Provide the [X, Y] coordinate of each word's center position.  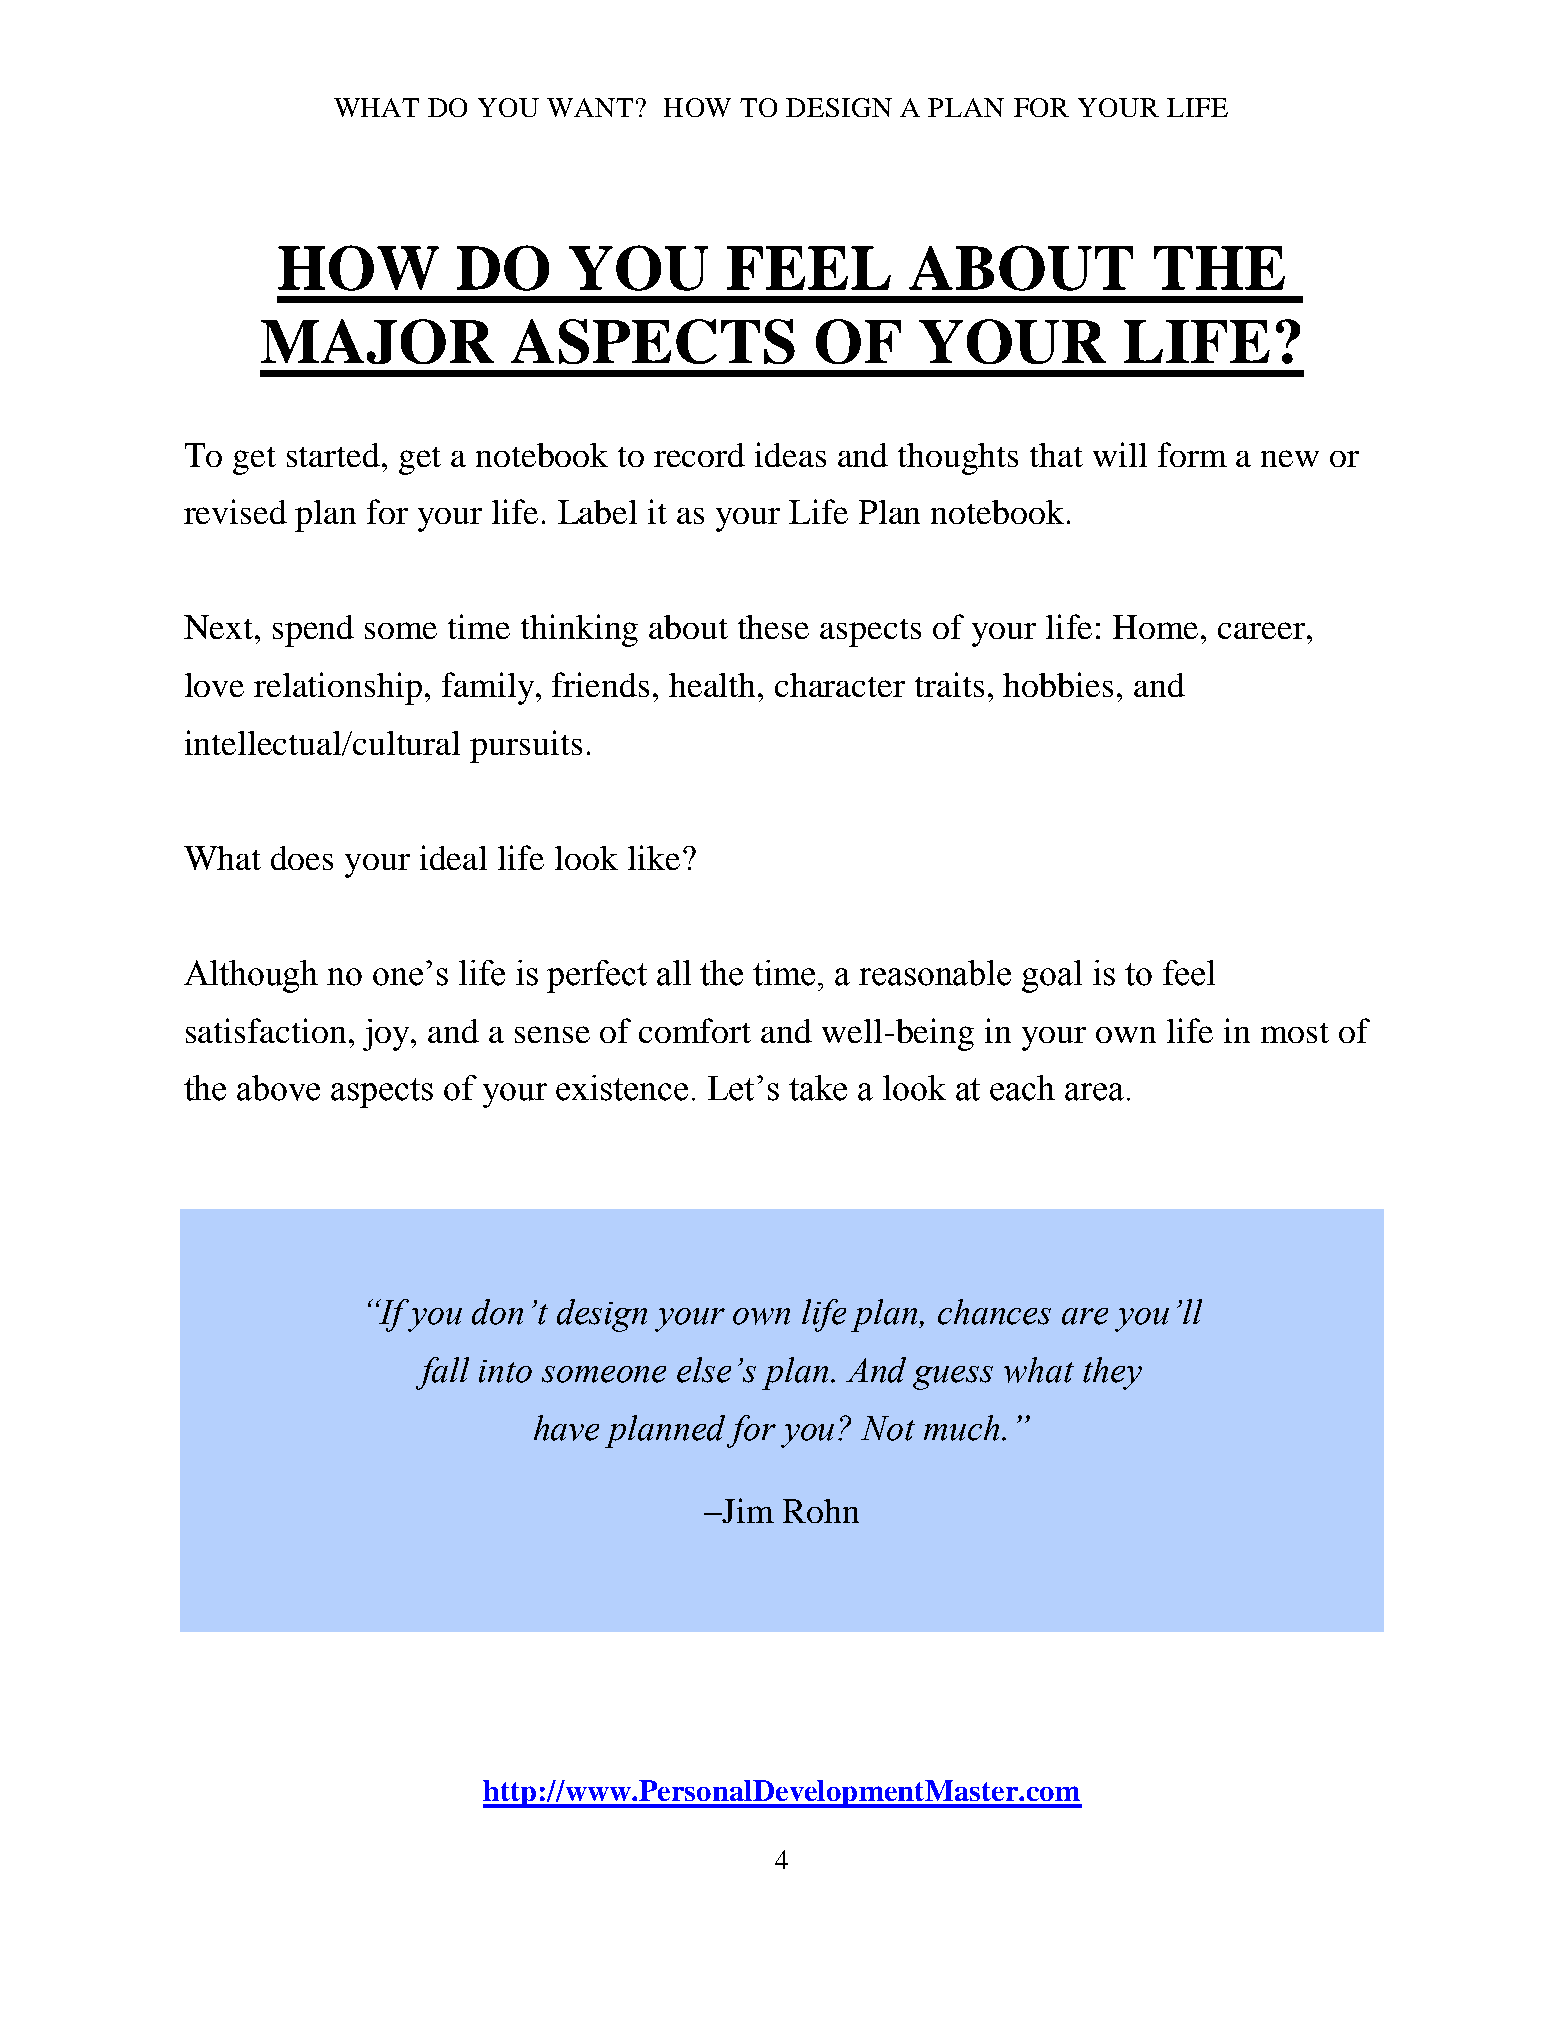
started [335, 455]
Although [251, 976]
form [1192, 454]
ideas [790, 454]
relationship [338, 688]
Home [1155, 627]
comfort [695, 1030]
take [818, 1088]
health [714, 685]
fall [442, 1373]
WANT [590, 107]
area [1094, 1092]
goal [1052, 976]
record [699, 455]
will [1120, 454]
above [278, 1088]
